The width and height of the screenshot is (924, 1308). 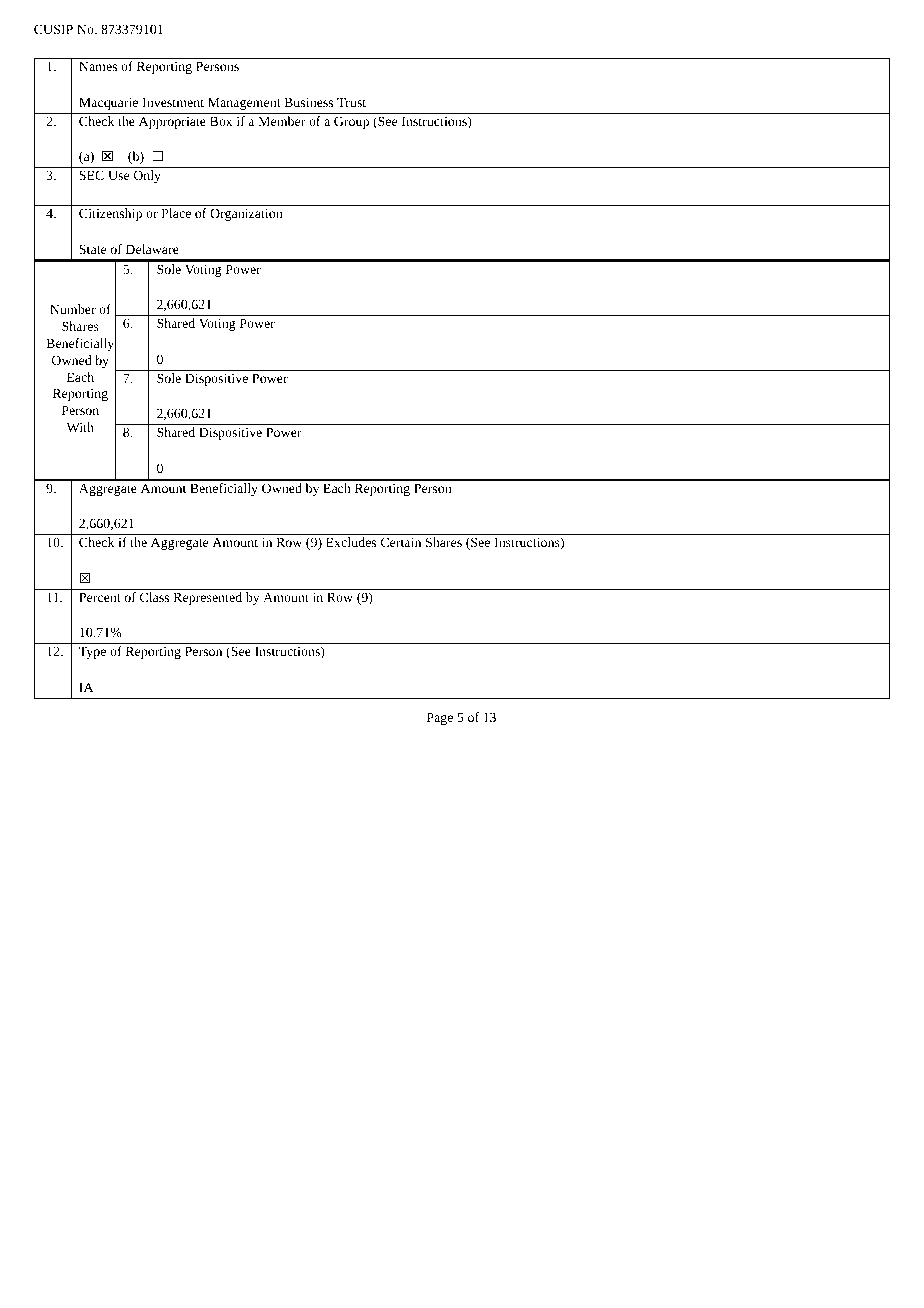 I want to click on With, so click(x=80, y=427).
